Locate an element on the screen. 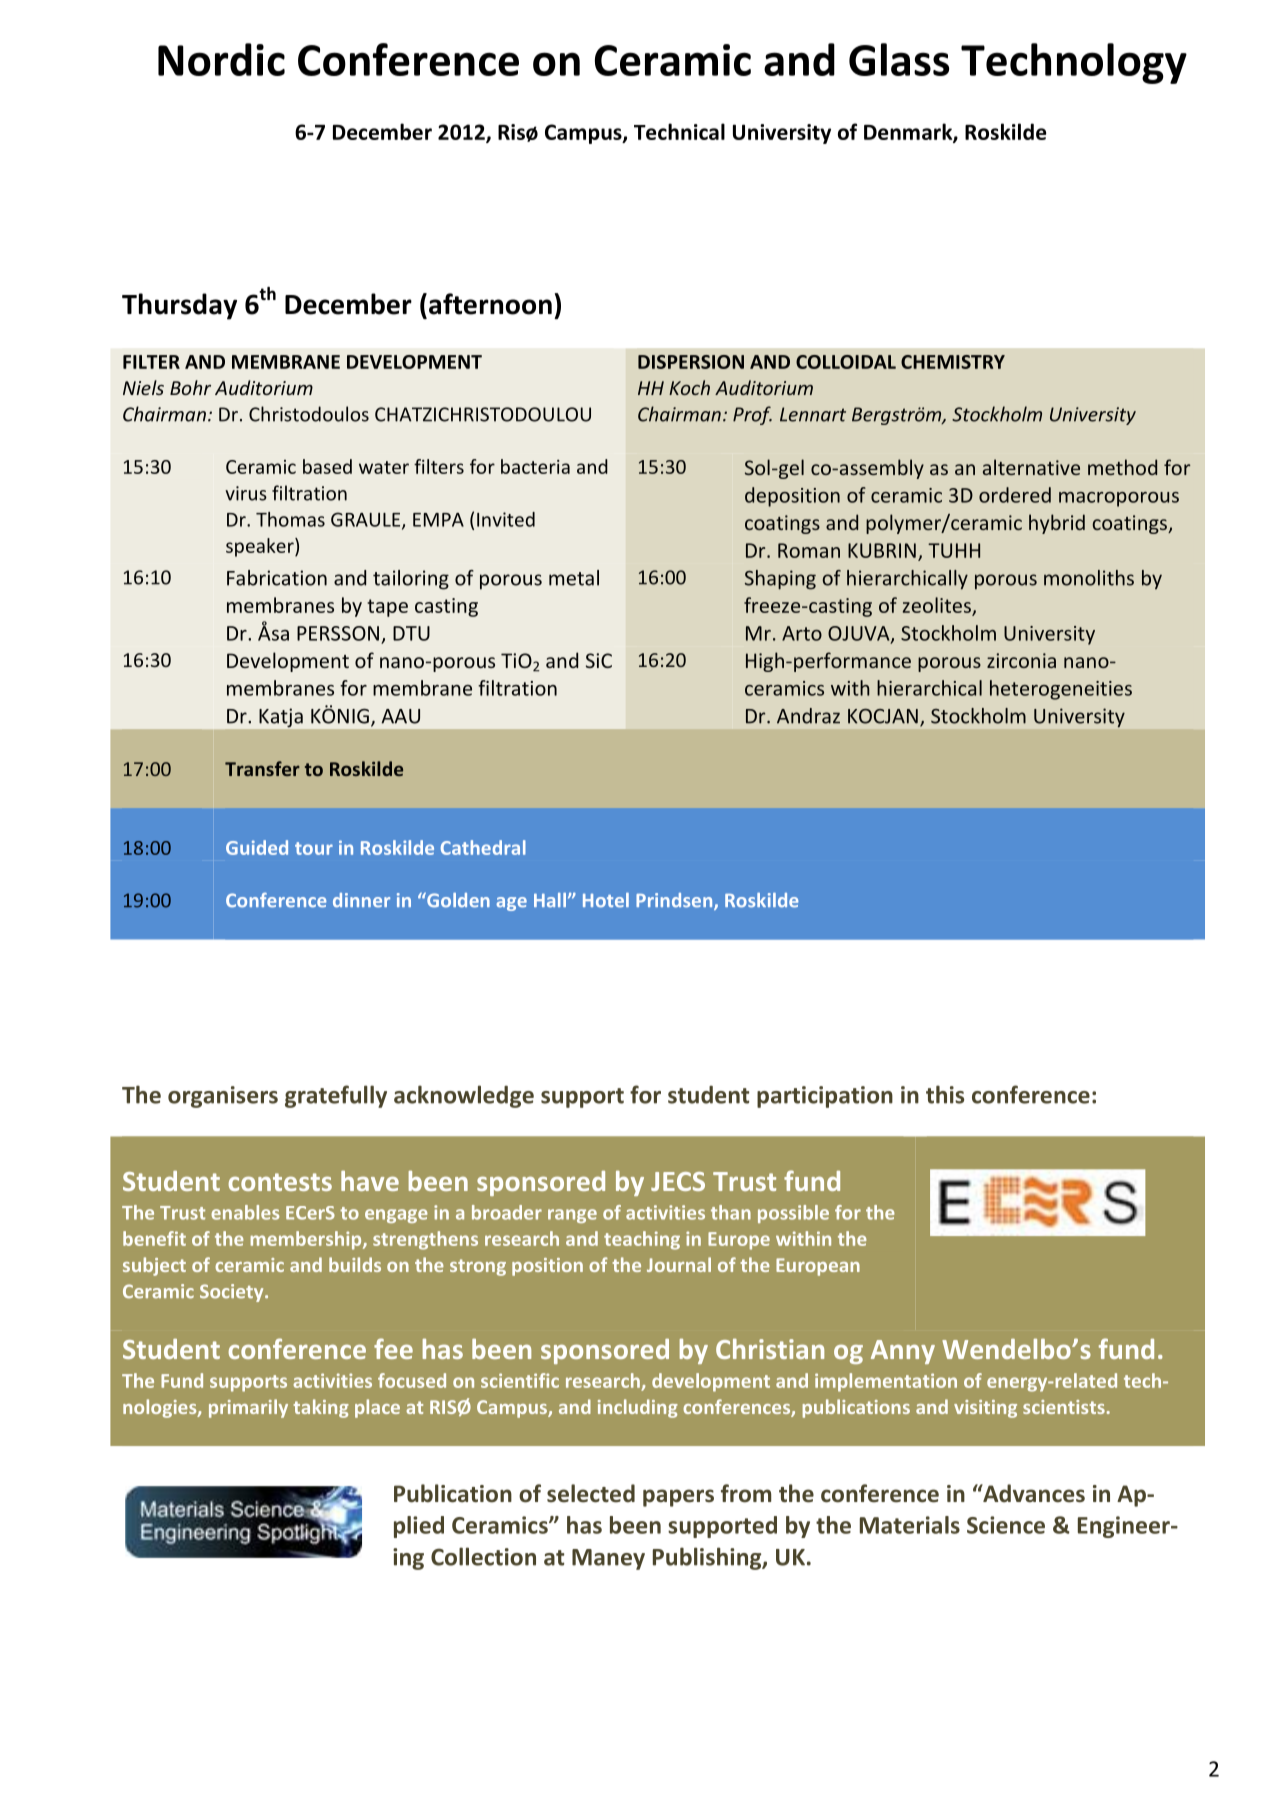 Image resolution: width=1281 pixels, height=1812 pixels. CHEMISTRY is located at coordinates (953, 362).
